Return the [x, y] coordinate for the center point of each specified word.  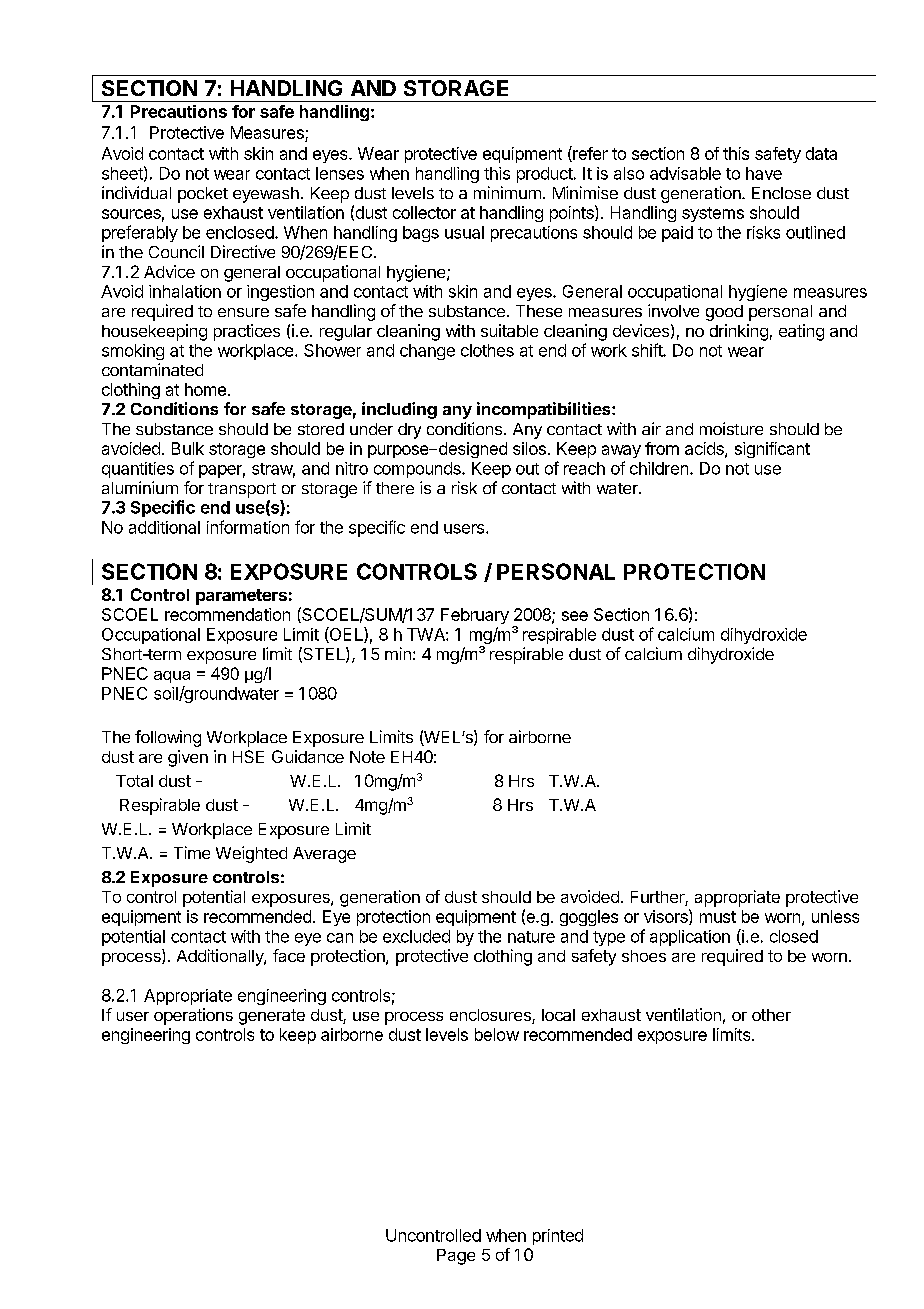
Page [456, 1257]
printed [558, 1237]
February [475, 616]
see [575, 616]
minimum [507, 192]
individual [136, 192]
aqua [172, 677]
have [764, 173]
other [771, 1015]
